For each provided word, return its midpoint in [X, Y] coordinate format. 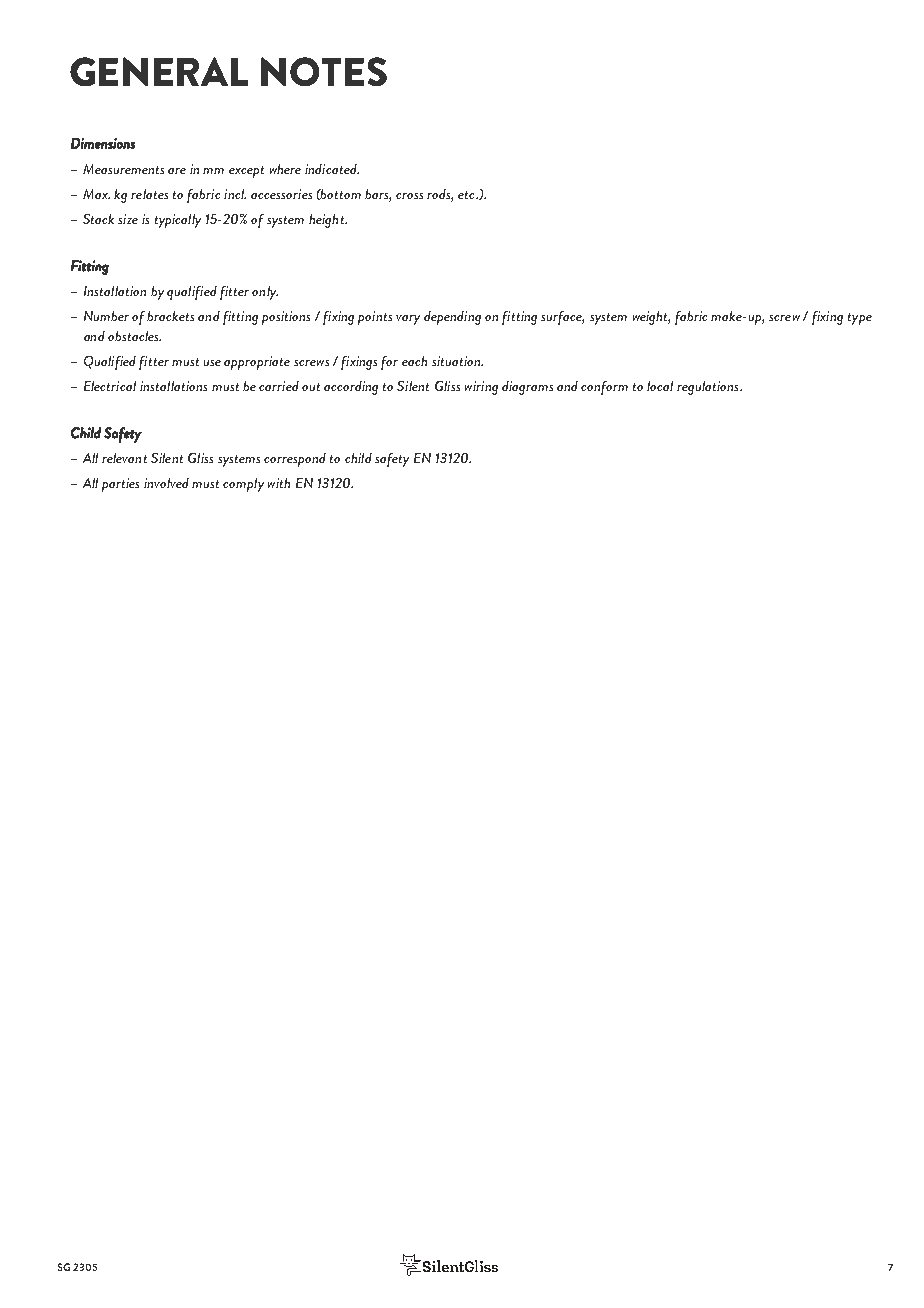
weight [651, 318]
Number [106, 316]
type [860, 319]
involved [166, 483]
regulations [709, 388]
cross [409, 196]
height [327, 221]
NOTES [324, 71]
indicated [332, 169]
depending [452, 318]
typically [178, 221]
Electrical [110, 386]
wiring [481, 388]
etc [467, 195]
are [177, 171]
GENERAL [159, 71]
